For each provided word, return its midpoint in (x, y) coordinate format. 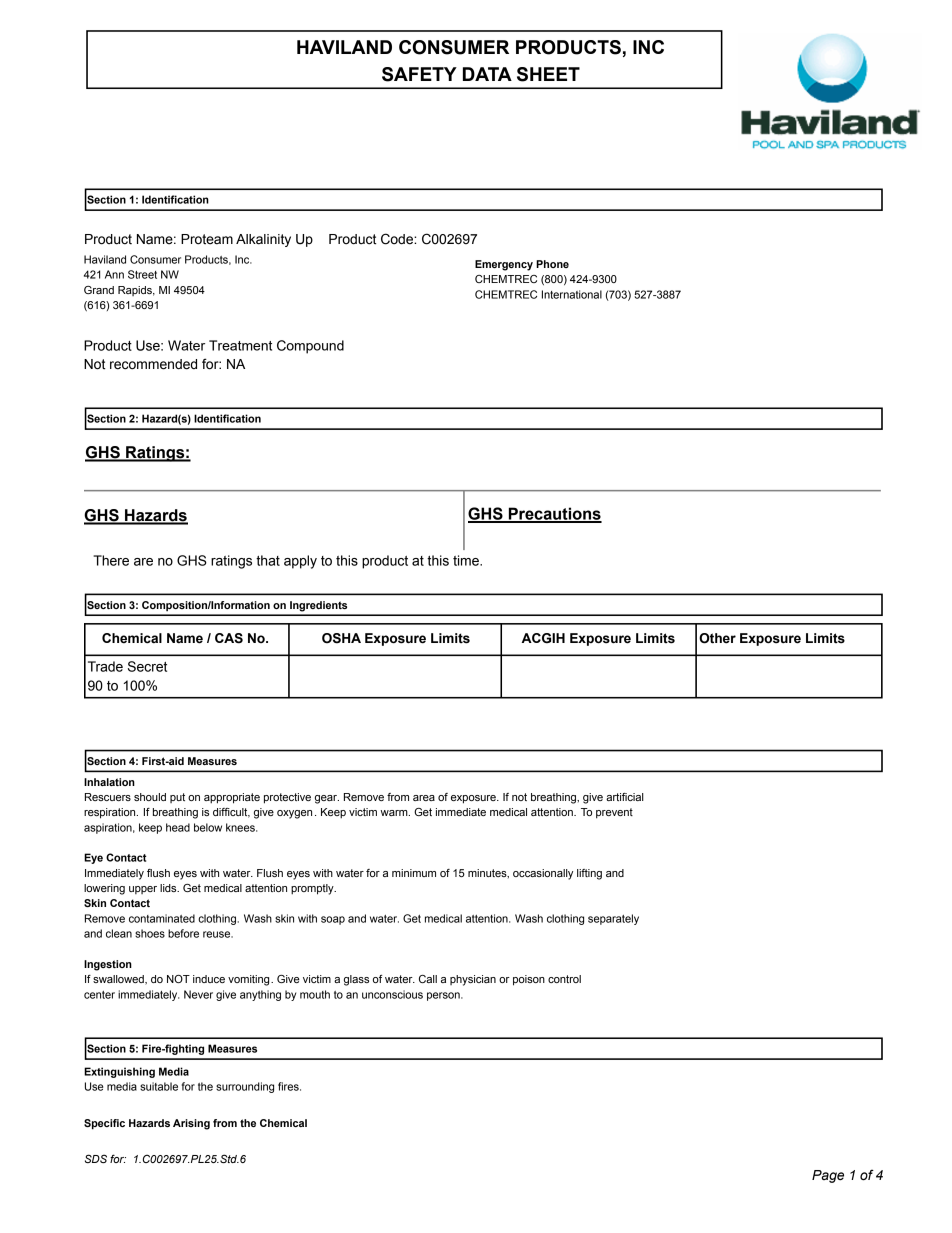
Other (717, 638)
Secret (147, 666)
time (467, 560)
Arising (191, 1124)
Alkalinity (263, 240)
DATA (487, 74)
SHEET (548, 74)
